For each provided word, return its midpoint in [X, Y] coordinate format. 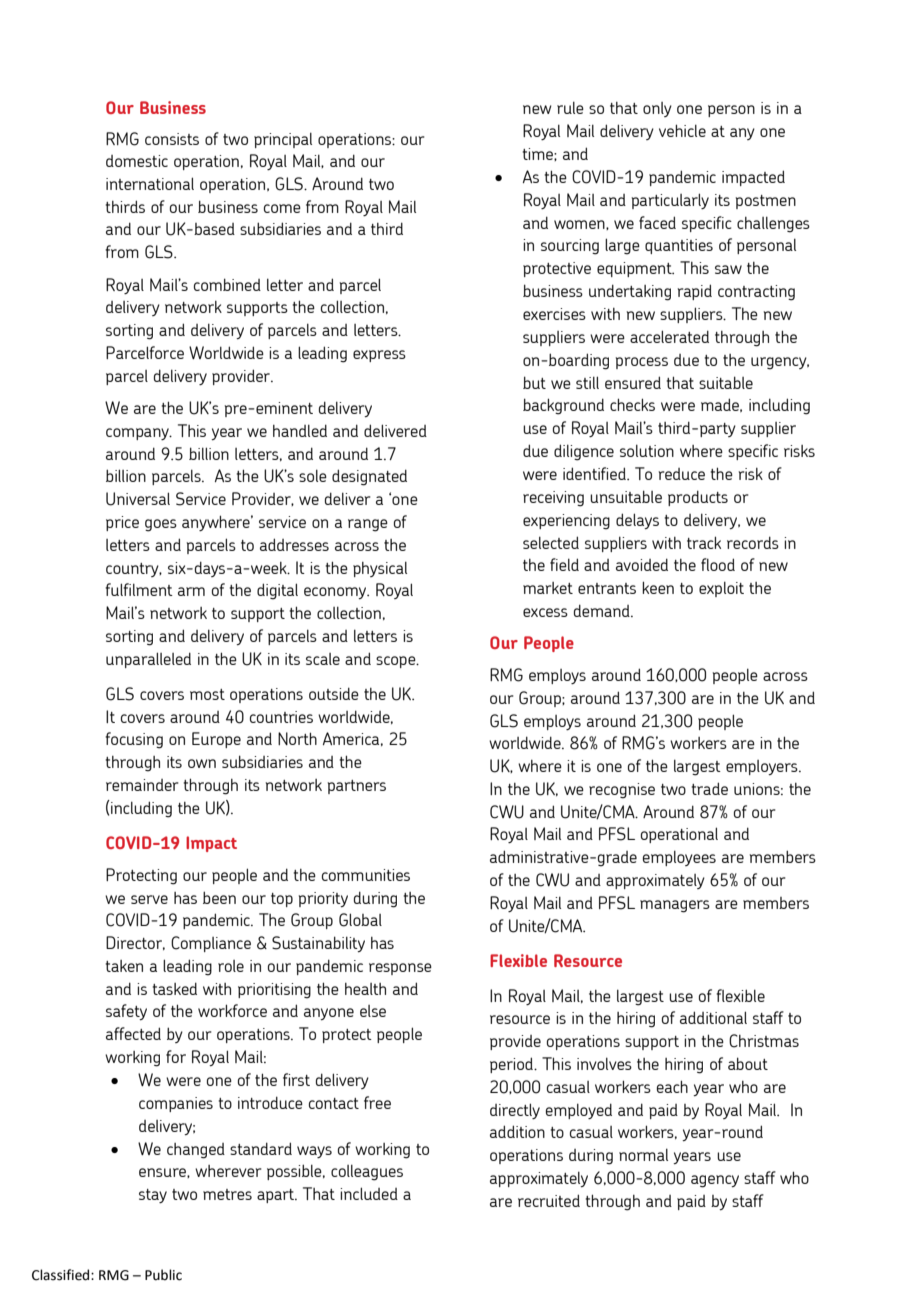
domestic [137, 161]
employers [763, 767]
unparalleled [148, 660]
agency [715, 1181]
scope [397, 662]
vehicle [682, 130]
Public [163, 1275]
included [369, 1193]
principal [283, 140]
